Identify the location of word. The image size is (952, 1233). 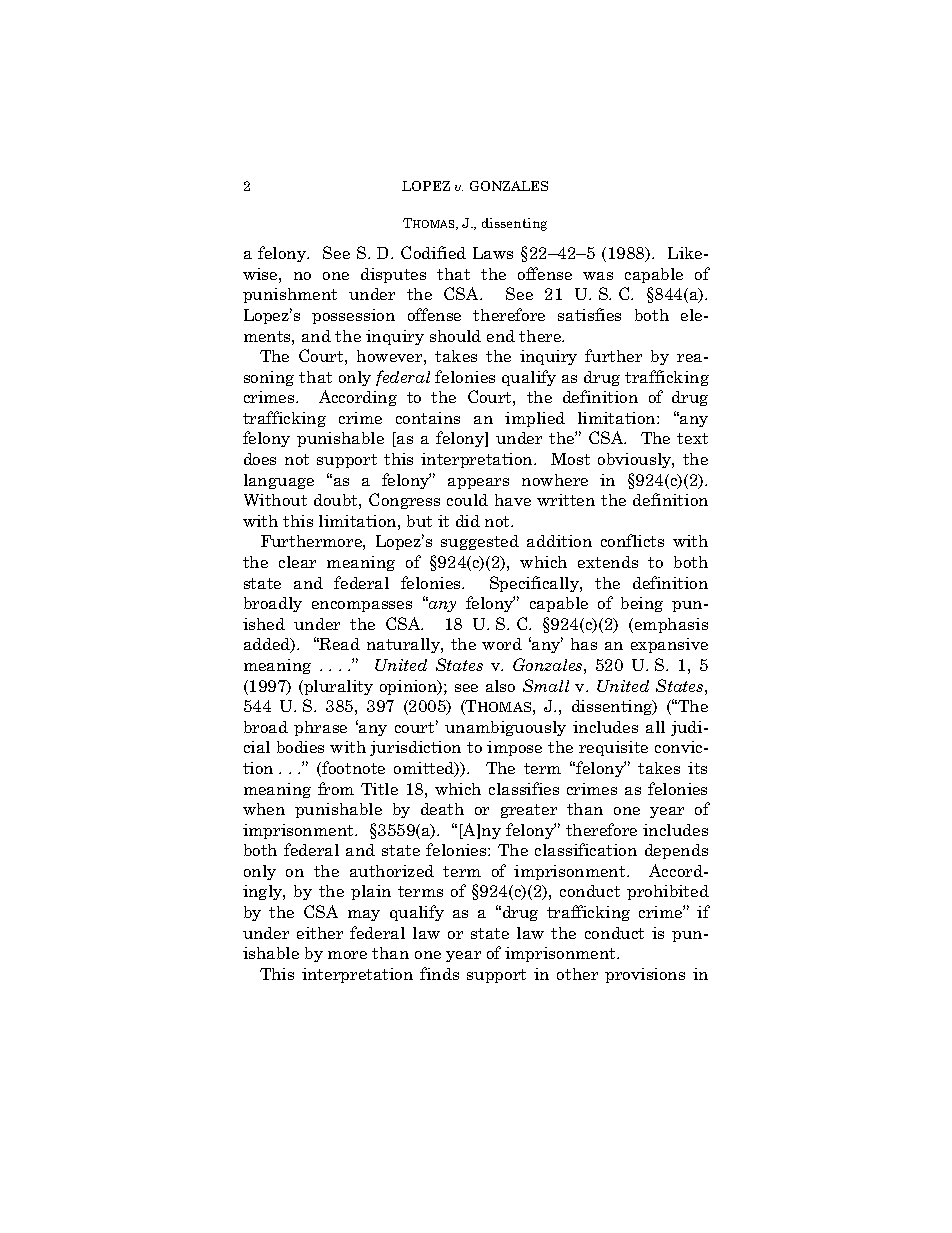
(502, 644).
